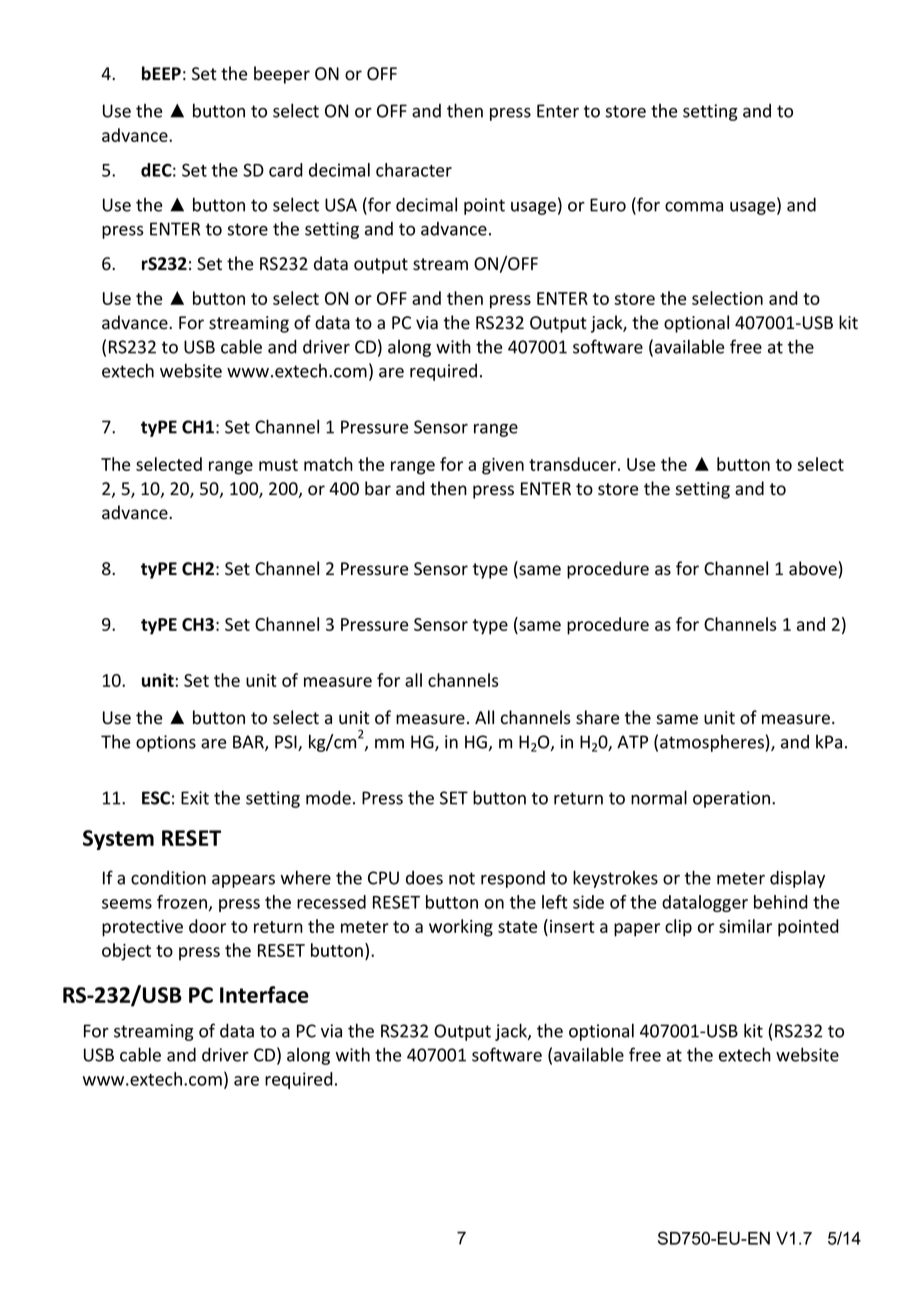 The height and width of the screenshot is (1310, 924). What do you see at coordinates (207, 926) in the screenshot?
I see `door` at bounding box center [207, 926].
